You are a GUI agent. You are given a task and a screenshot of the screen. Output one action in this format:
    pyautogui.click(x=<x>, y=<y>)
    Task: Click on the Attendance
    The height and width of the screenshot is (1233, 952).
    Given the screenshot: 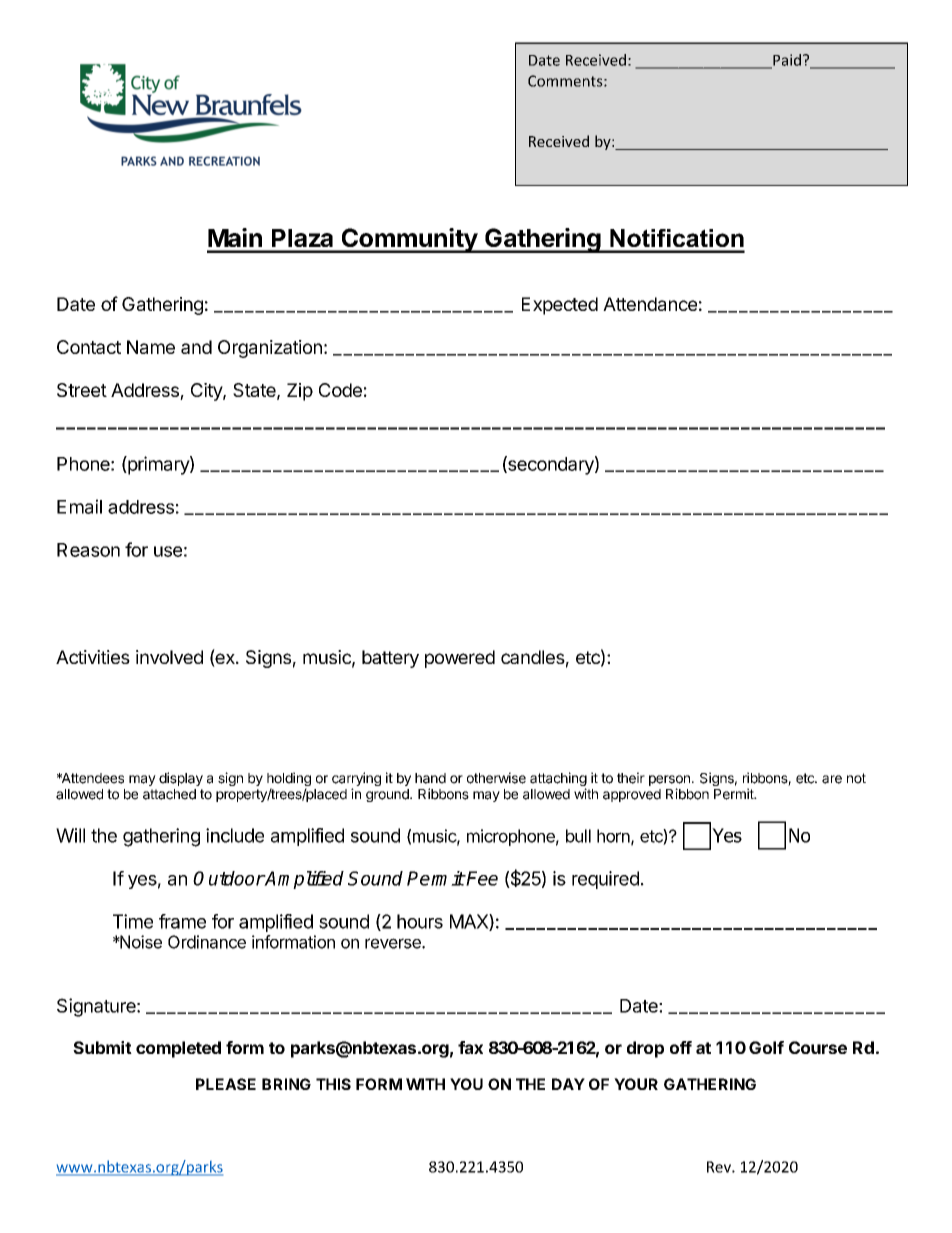 What is the action you would take?
    pyautogui.click(x=650, y=304)
